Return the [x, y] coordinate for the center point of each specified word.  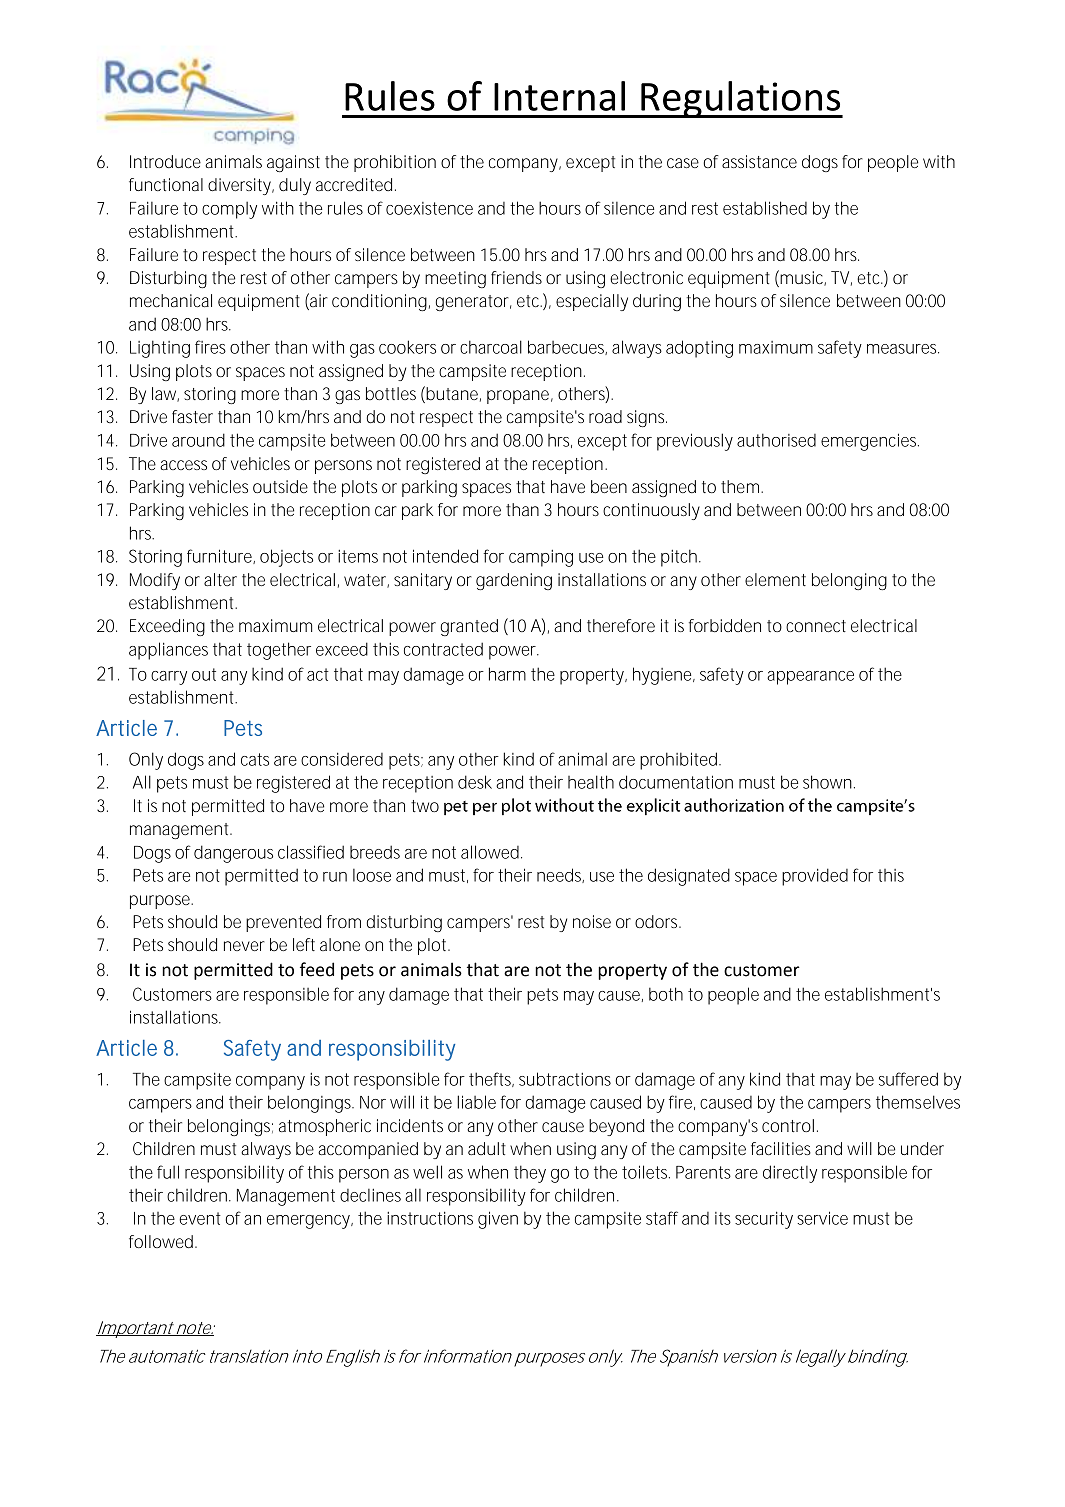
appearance [810, 678]
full [168, 1172]
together [279, 651]
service [822, 1218]
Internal [559, 96]
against [293, 163]
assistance [759, 161]
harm [507, 674]
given [498, 1220]
